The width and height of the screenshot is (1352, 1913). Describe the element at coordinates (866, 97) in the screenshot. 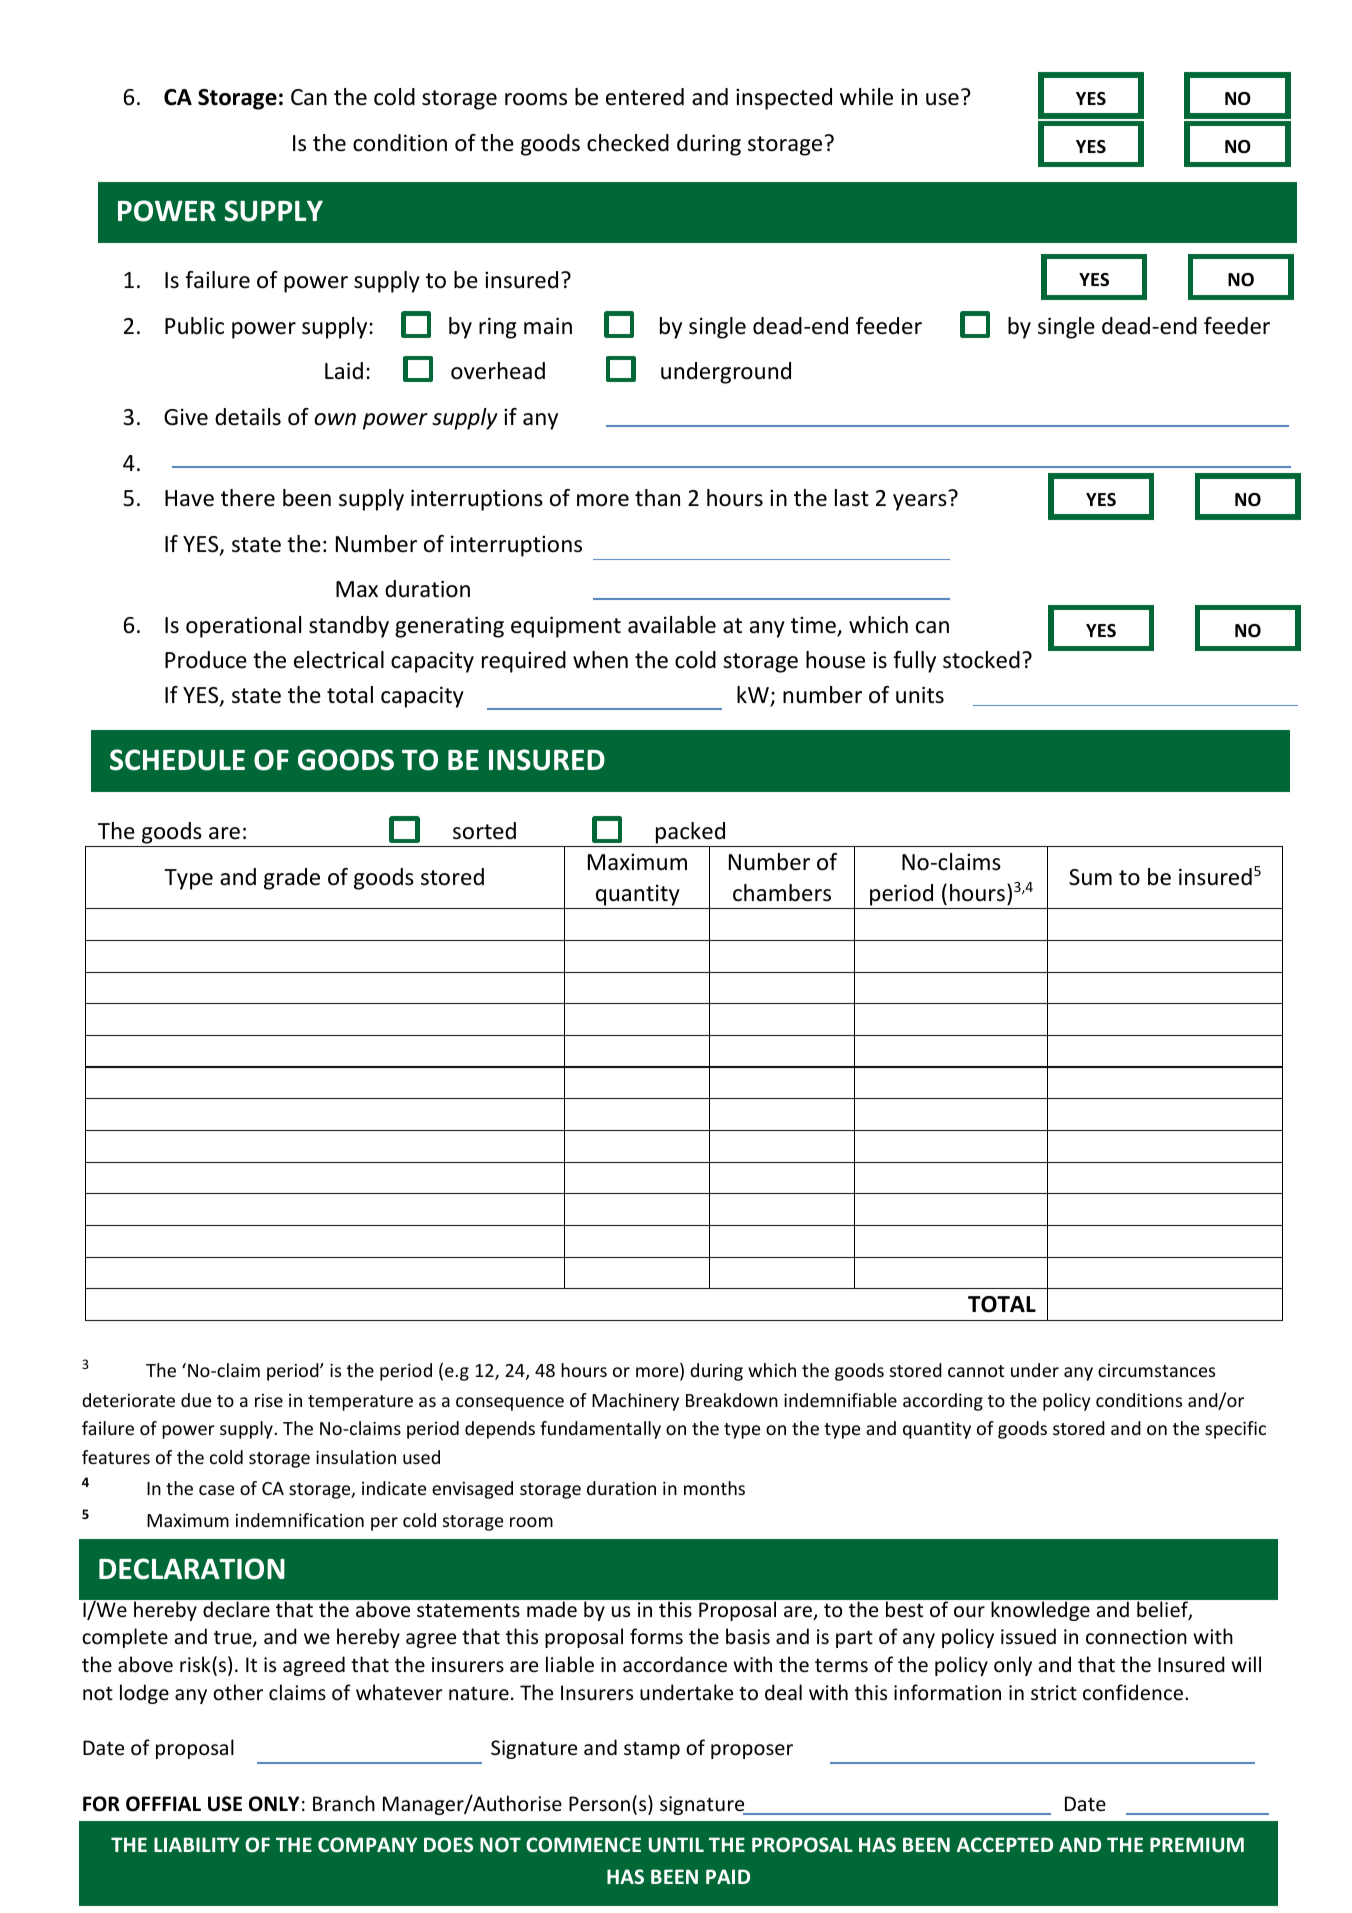

I see `while` at that location.
